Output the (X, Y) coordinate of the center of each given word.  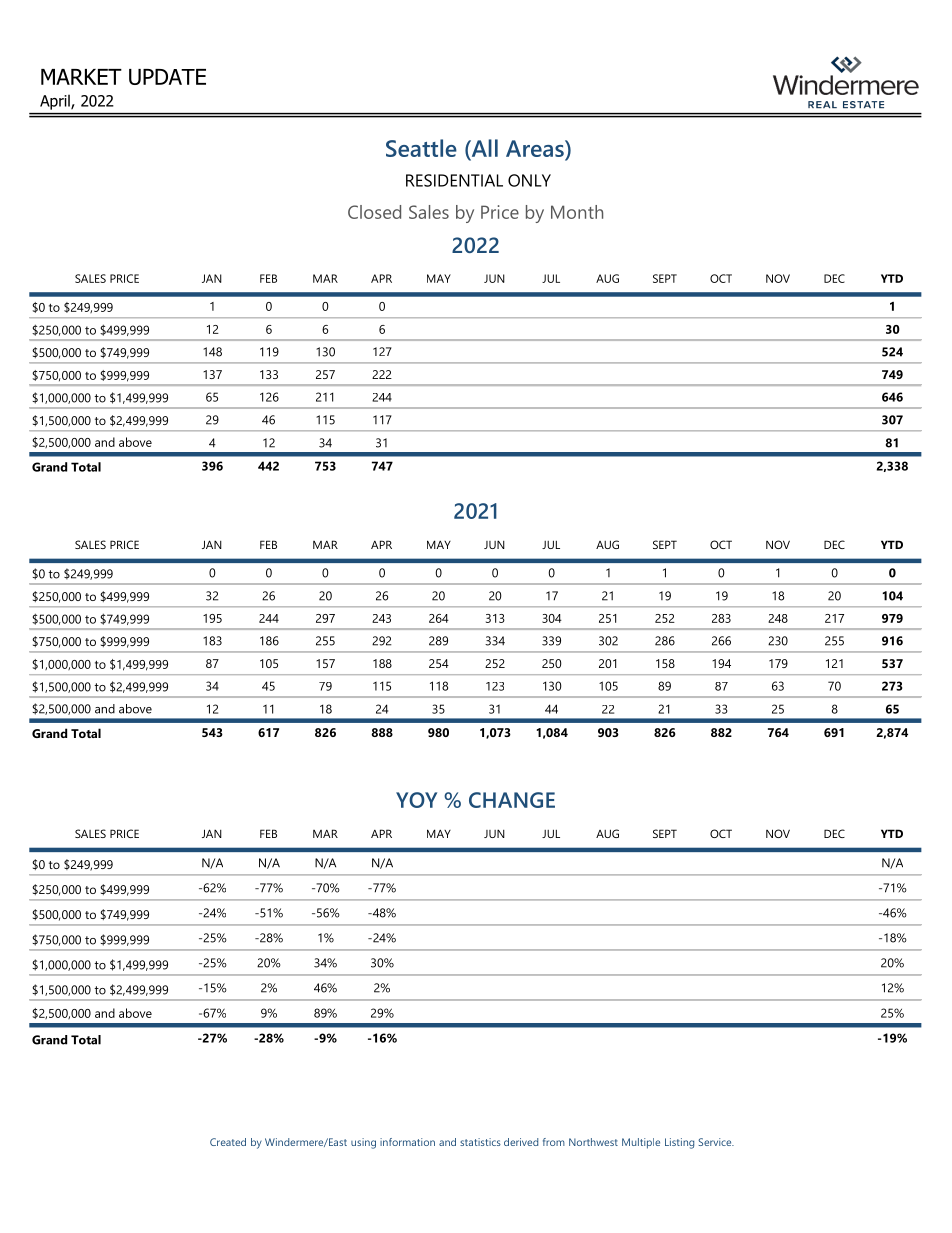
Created (228, 1142)
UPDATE (167, 77)
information (407, 1142)
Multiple (641, 1143)
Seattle (421, 148)
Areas (536, 148)
